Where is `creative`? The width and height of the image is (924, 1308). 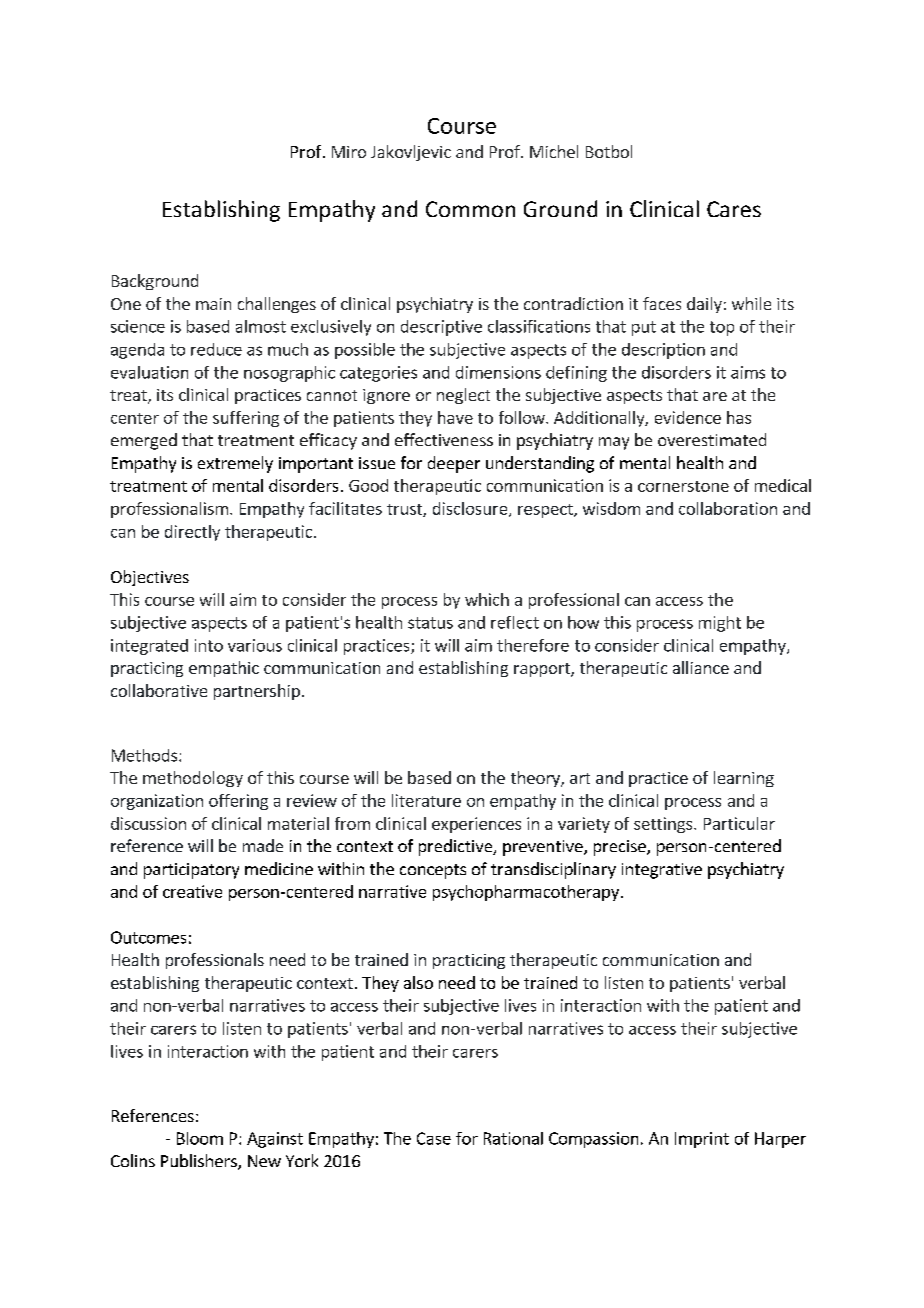
creative is located at coordinates (192, 891).
